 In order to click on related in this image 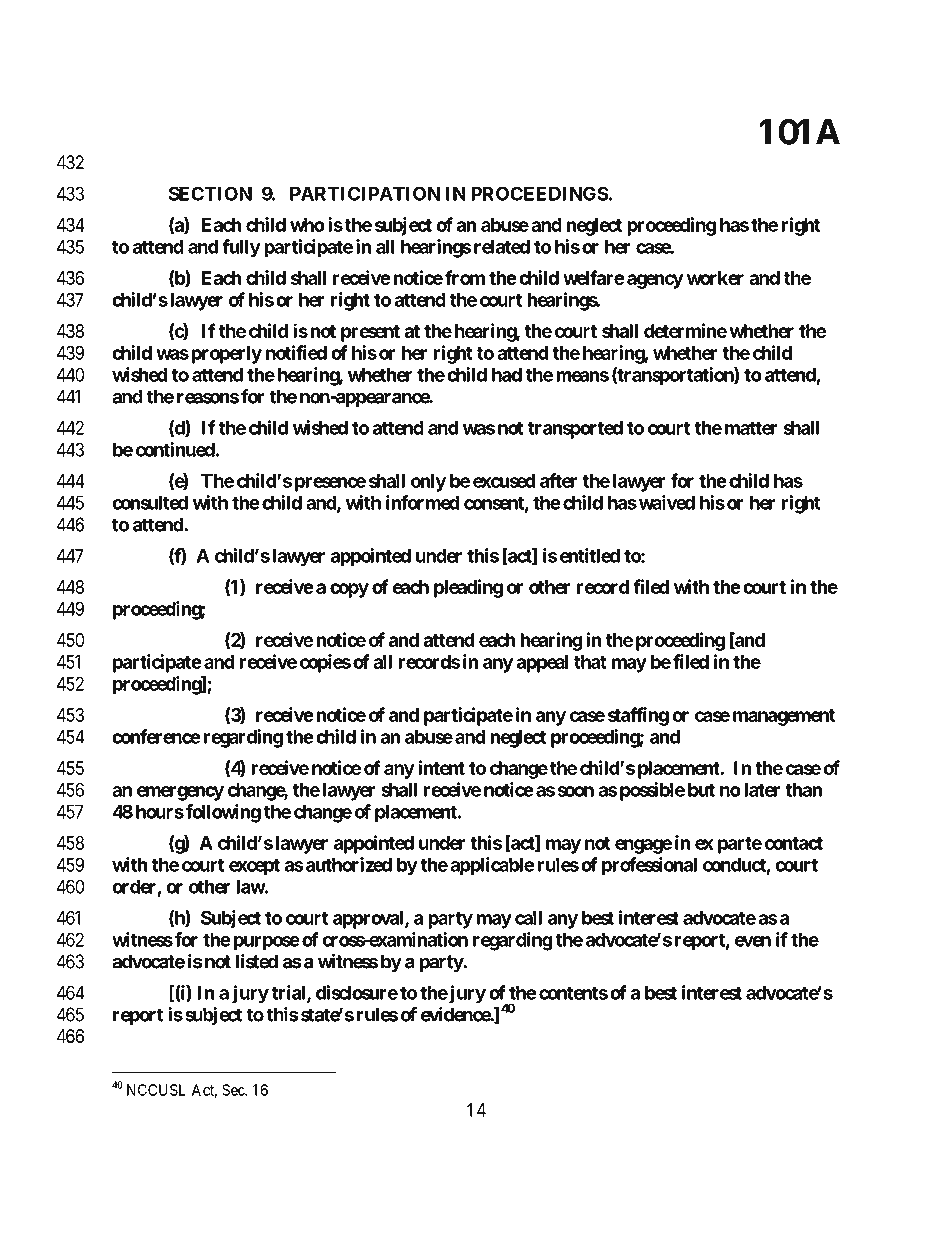, I will do `click(500, 247)`.
